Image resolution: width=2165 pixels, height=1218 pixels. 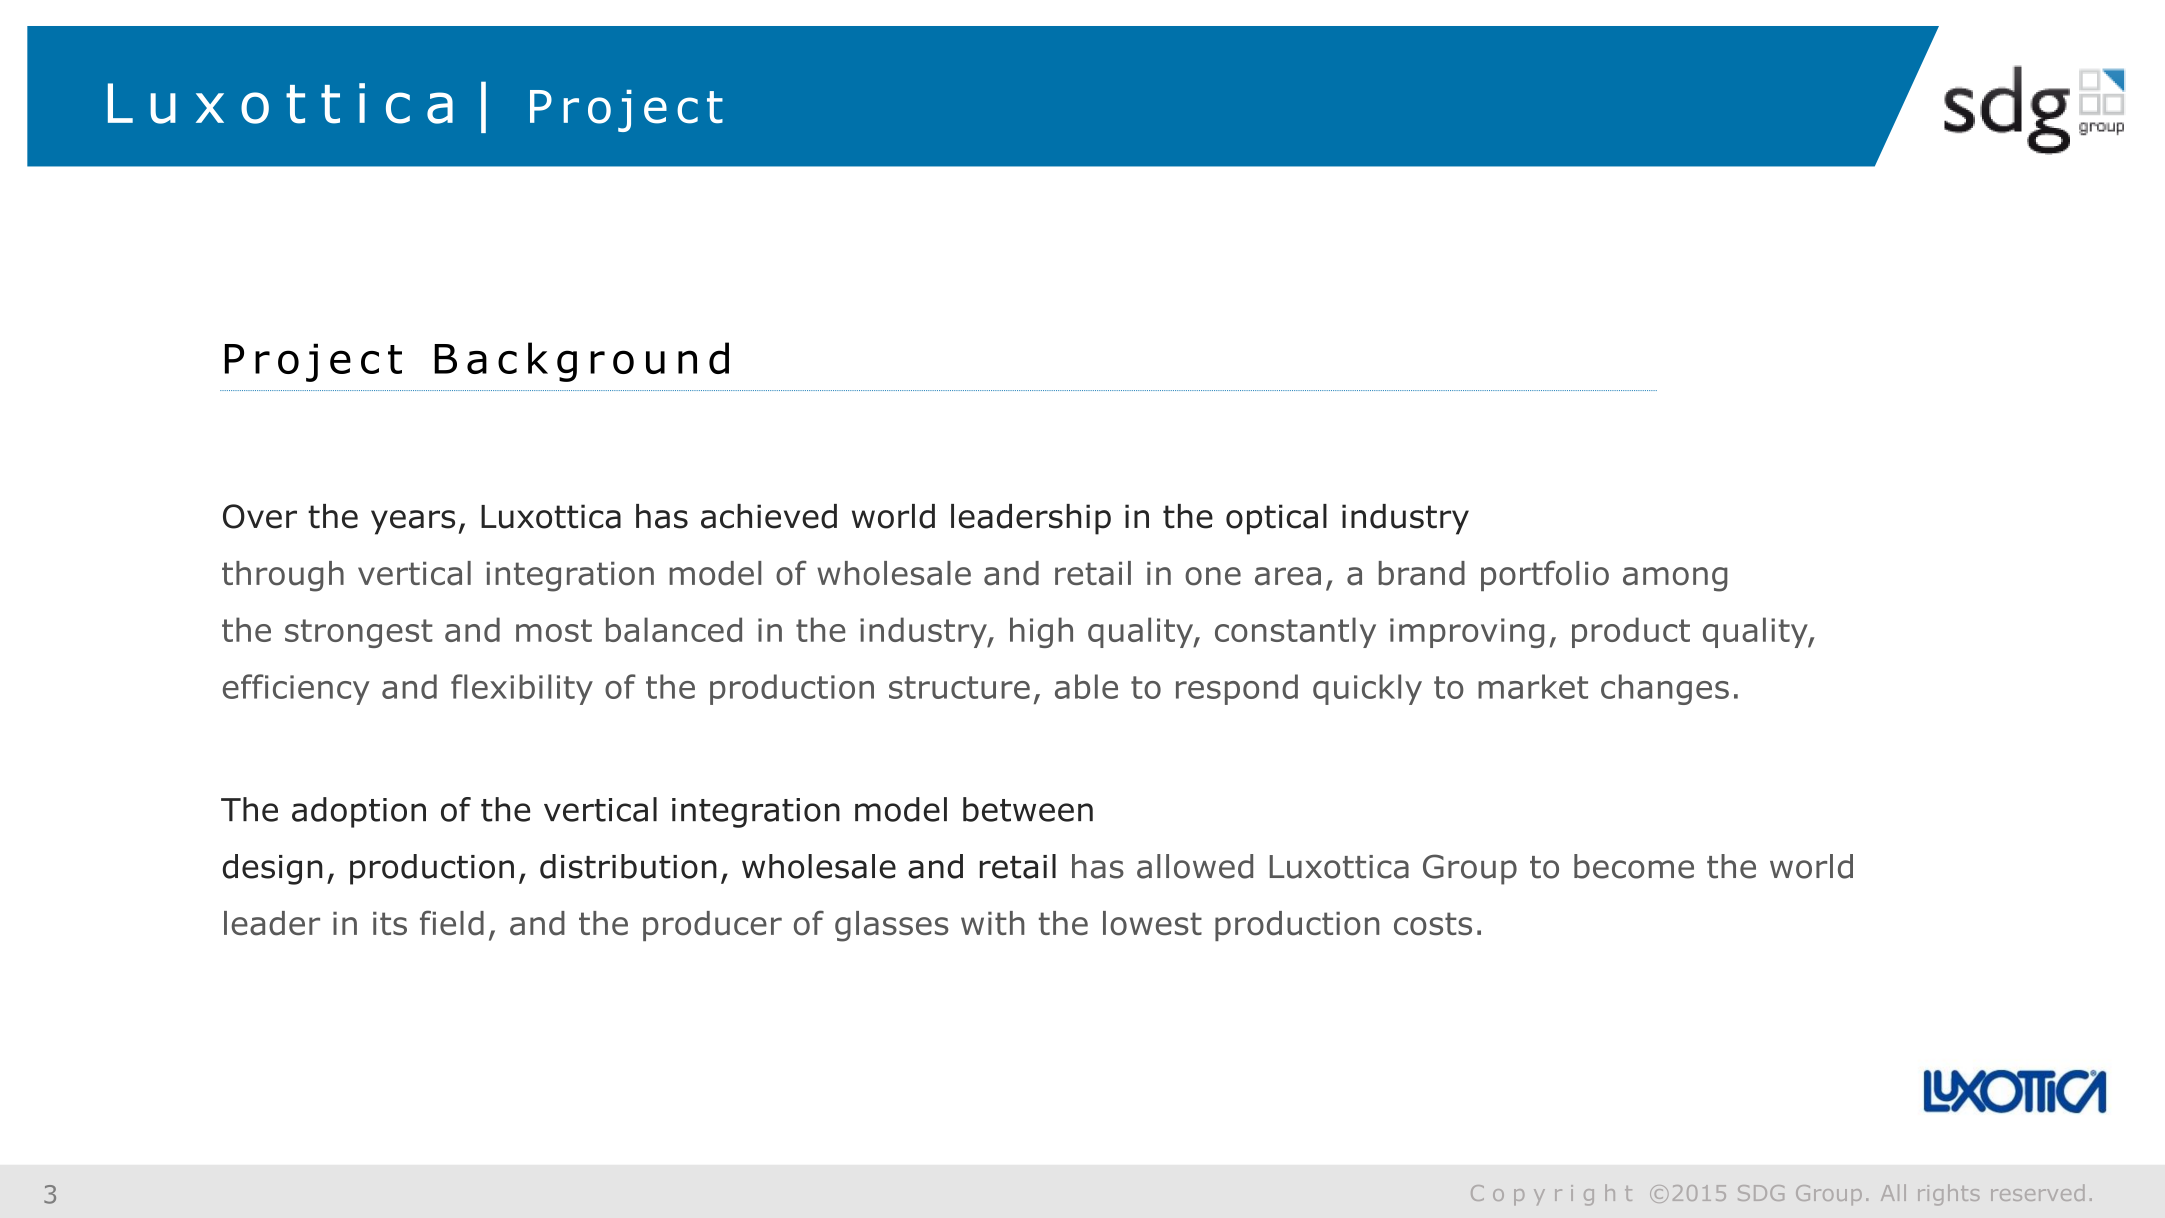 What do you see at coordinates (452, 923) in the screenshot?
I see `field` at bounding box center [452, 923].
